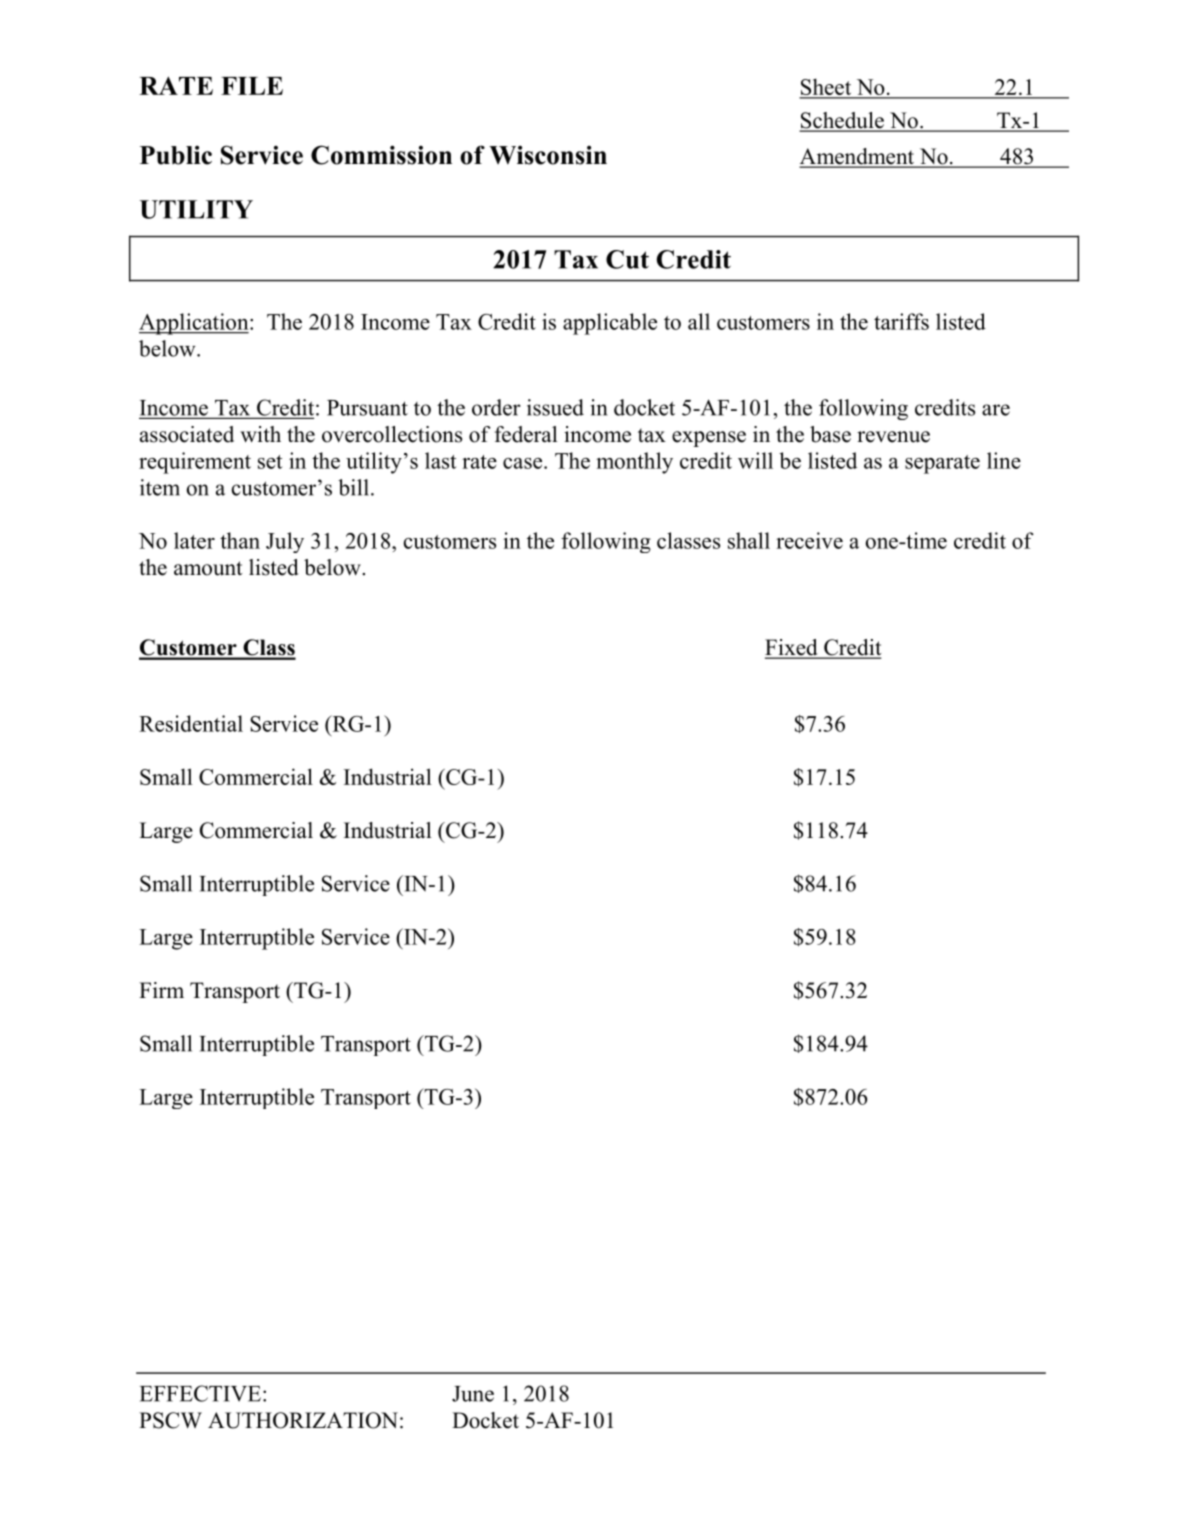 This page has width=1182, height=1529. I want to click on FILE, so click(252, 86).
